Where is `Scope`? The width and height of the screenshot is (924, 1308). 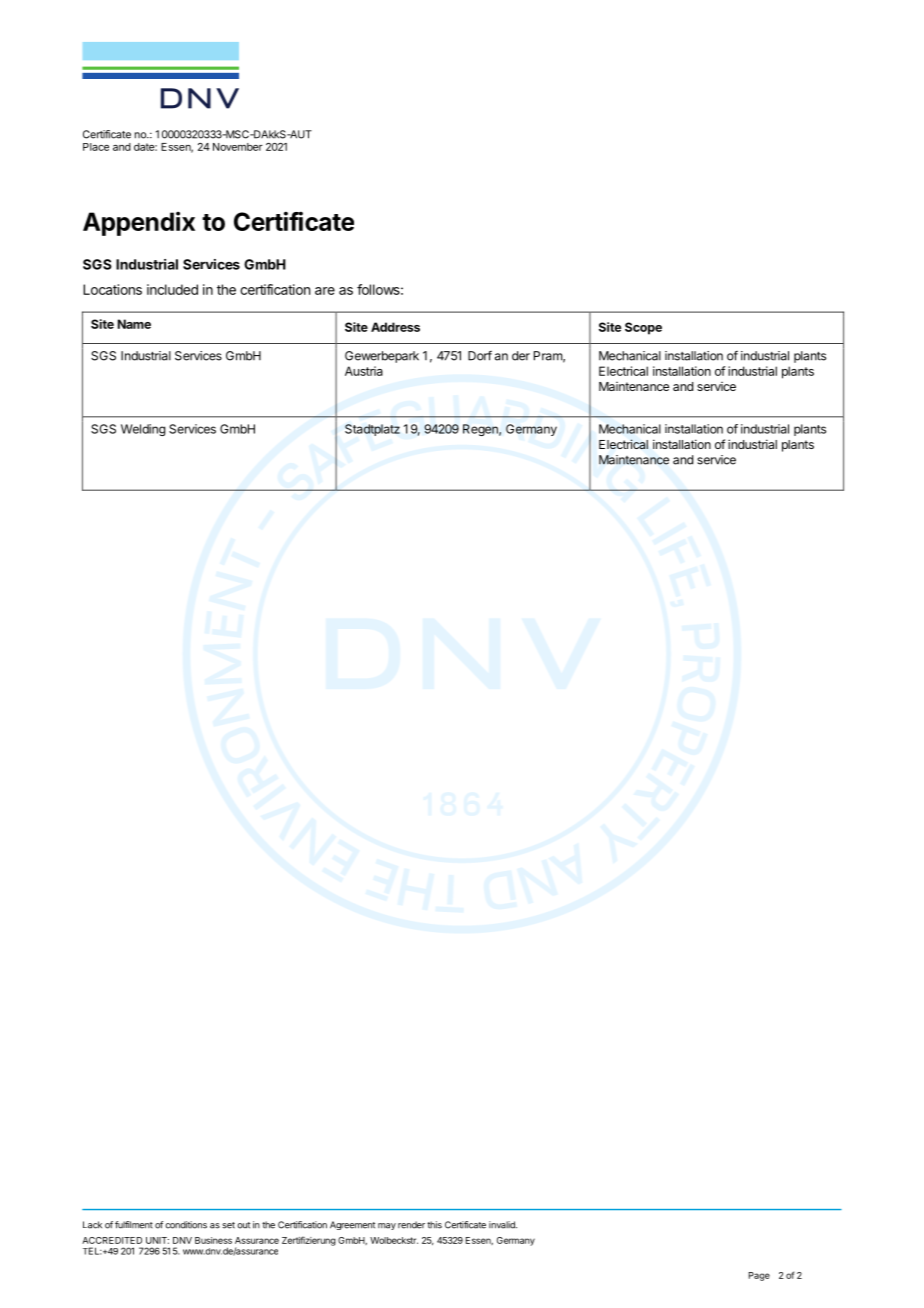 Scope is located at coordinates (643, 328).
